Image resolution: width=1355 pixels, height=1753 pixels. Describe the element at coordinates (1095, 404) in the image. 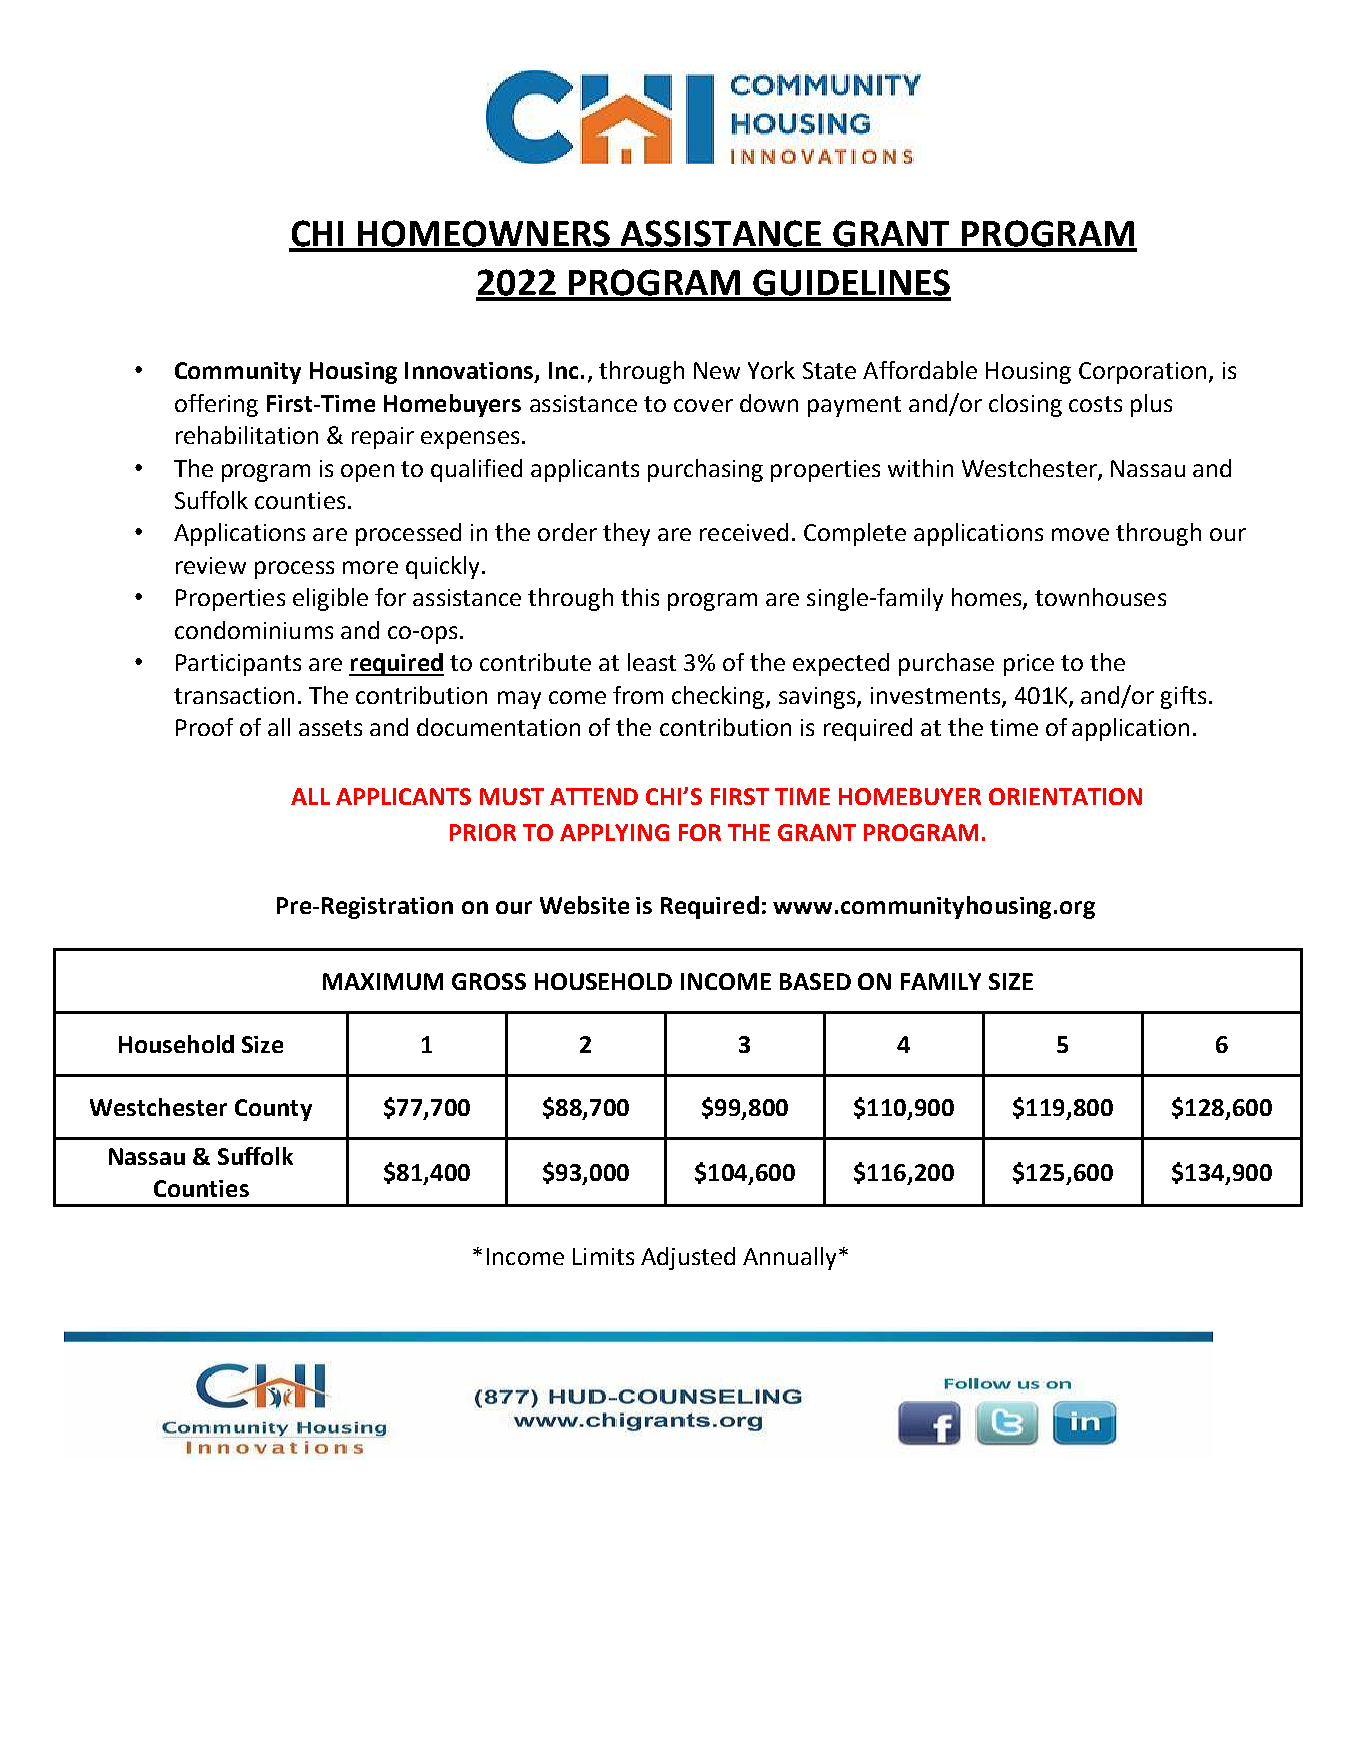

I see `costs` at that location.
